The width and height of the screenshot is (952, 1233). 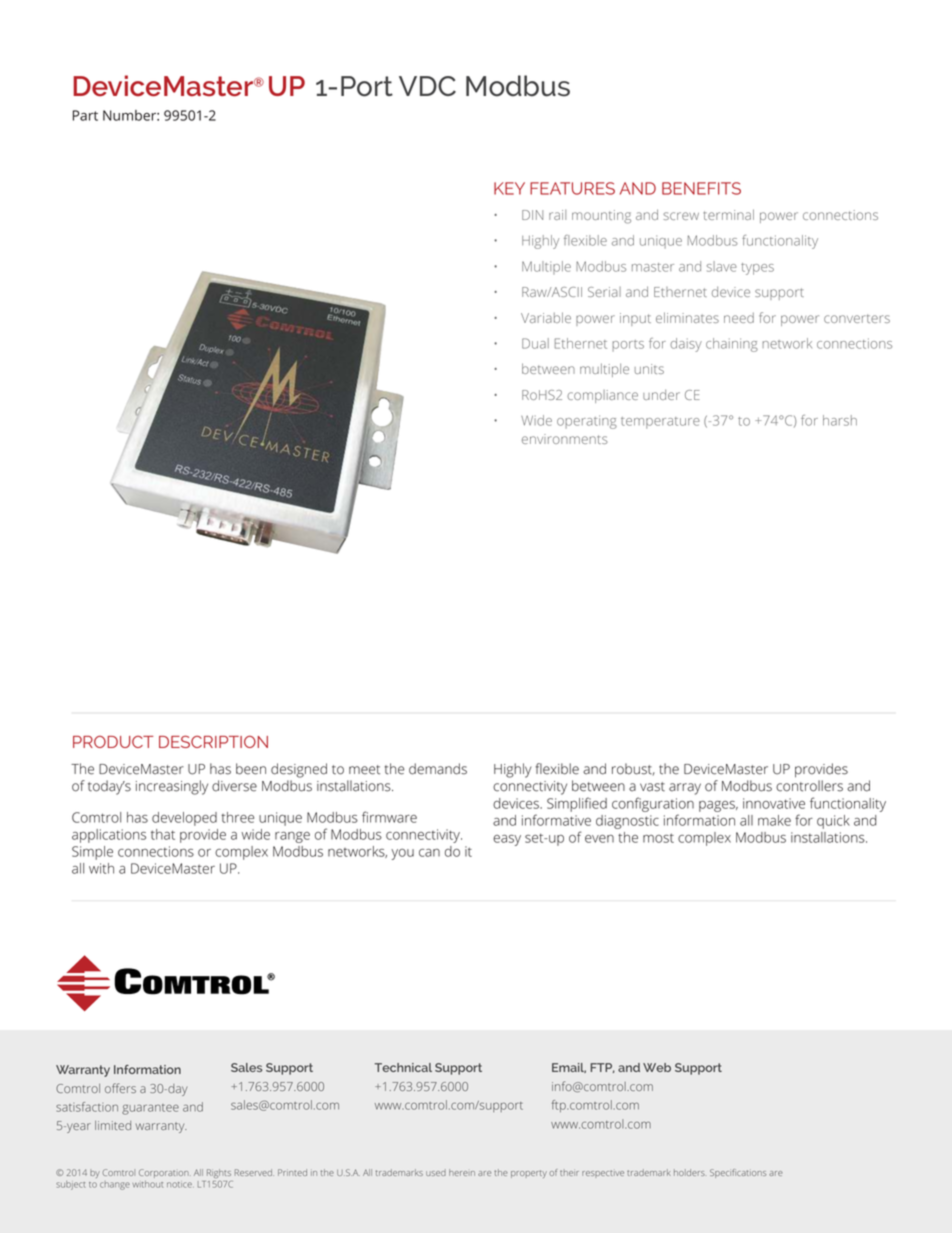 I want to click on BENEFITS, so click(x=701, y=188).
